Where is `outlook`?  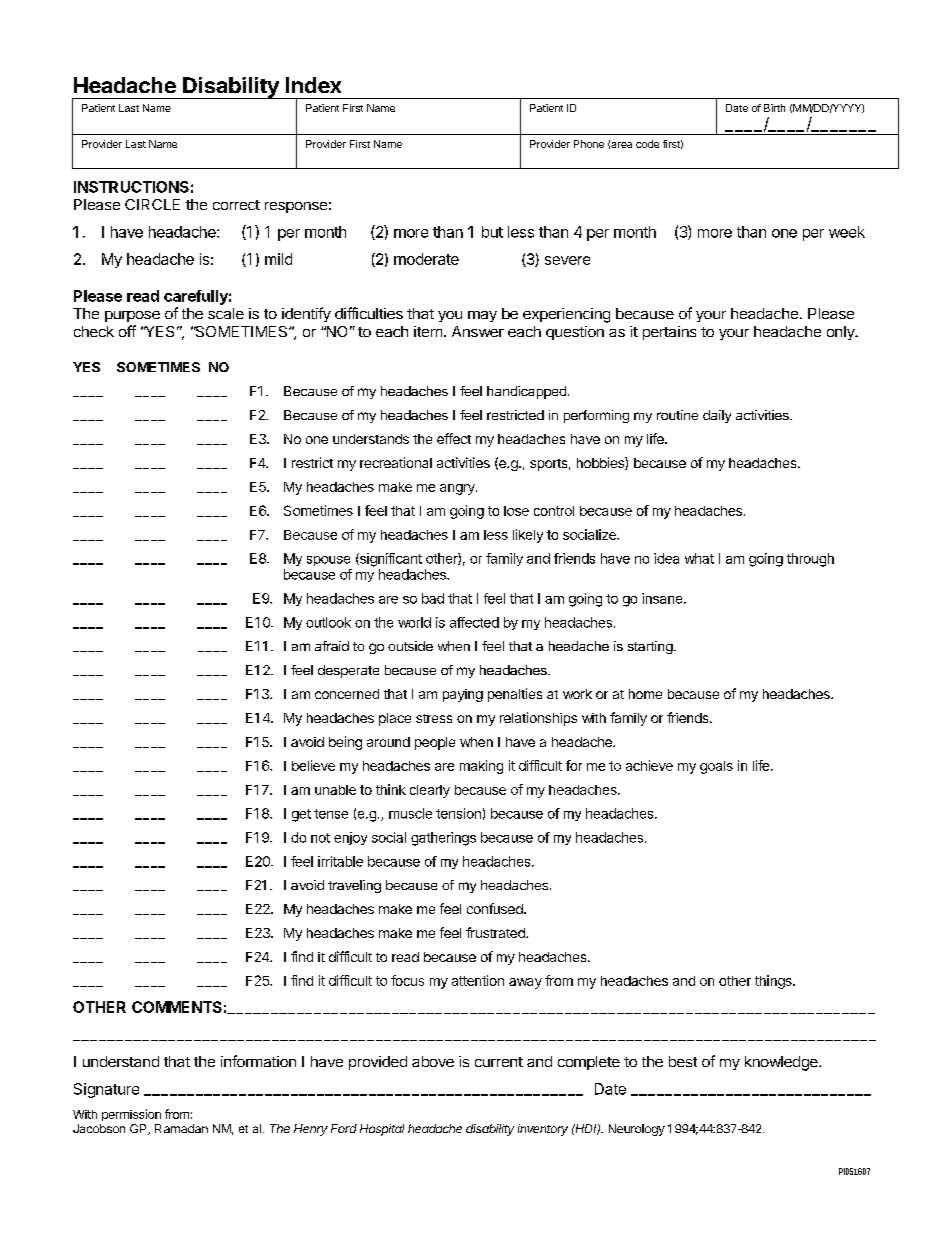 outlook is located at coordinates (328, 622).
